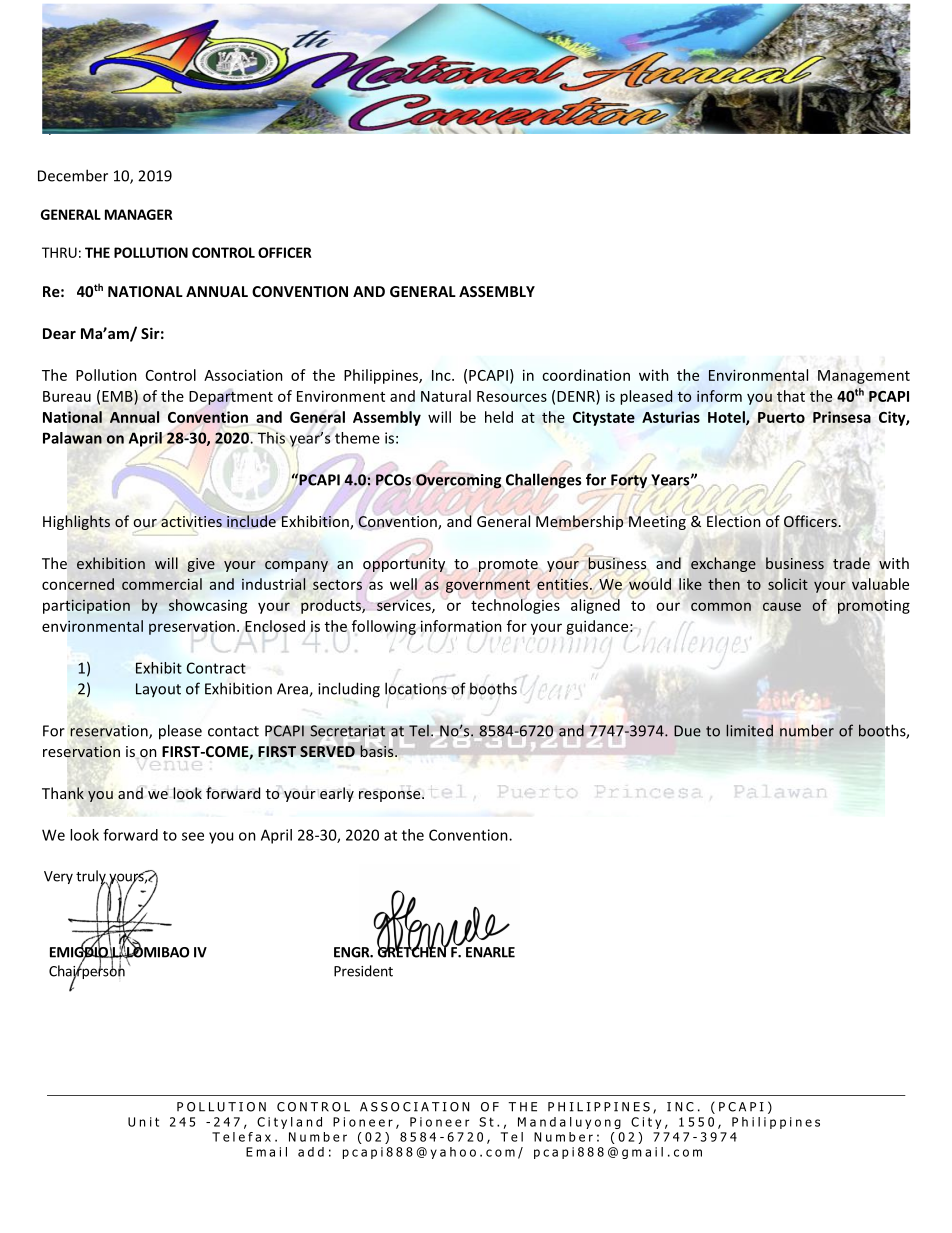 The image size is (952, 1233). What do you see at coordinates (233, 731) in the screenshot?
I see `contact` at bounding box center [233, 731].
